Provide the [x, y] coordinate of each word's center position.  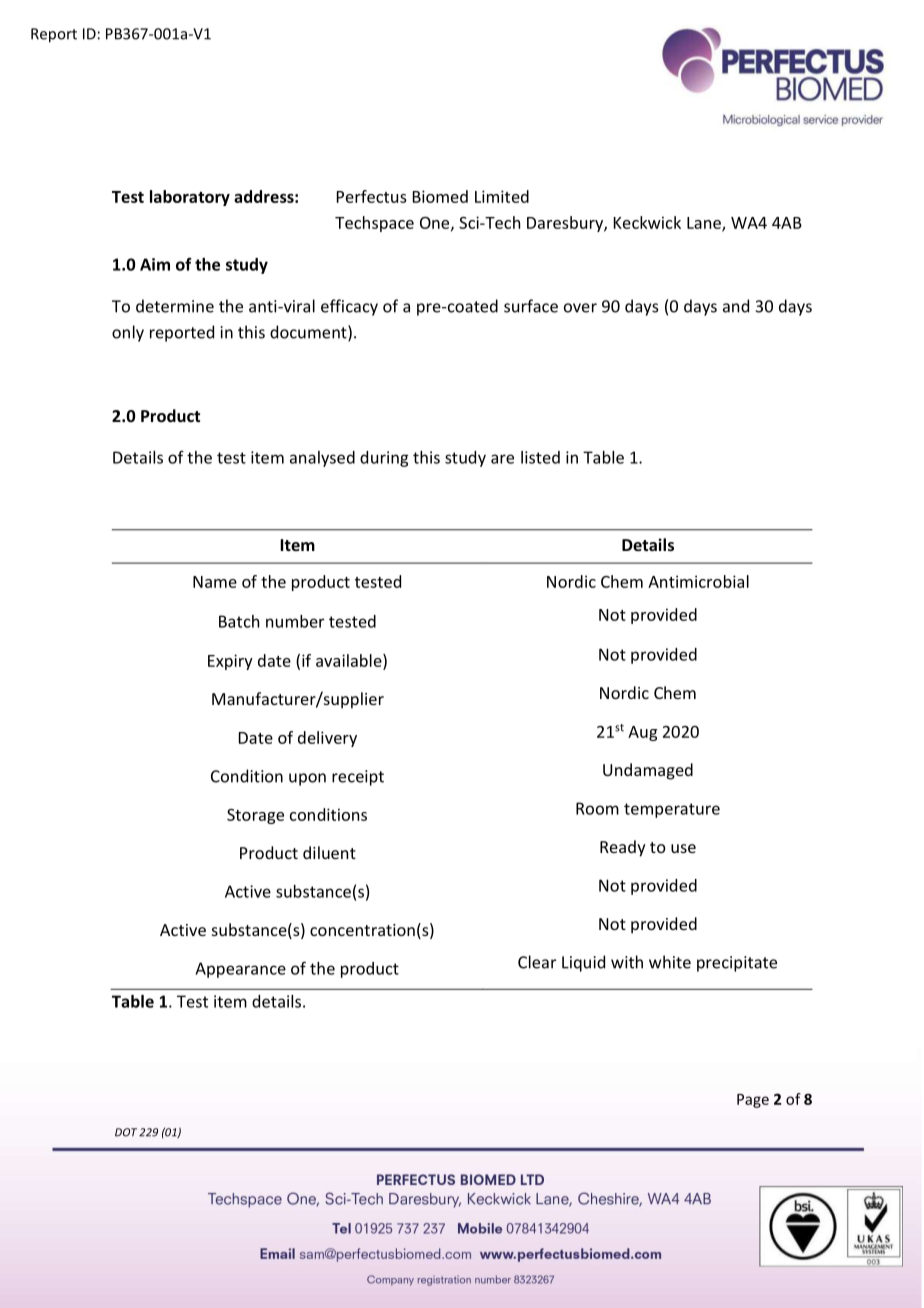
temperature [672, 810]
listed [540, 457]
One [436, 224]
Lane [705, 224]
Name [215, 582]
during [384, 459]
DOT [126, 1132]
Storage [255, 816]
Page [753, 1101]
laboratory [190, 198]
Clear [537, 962]
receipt [358, 778]
